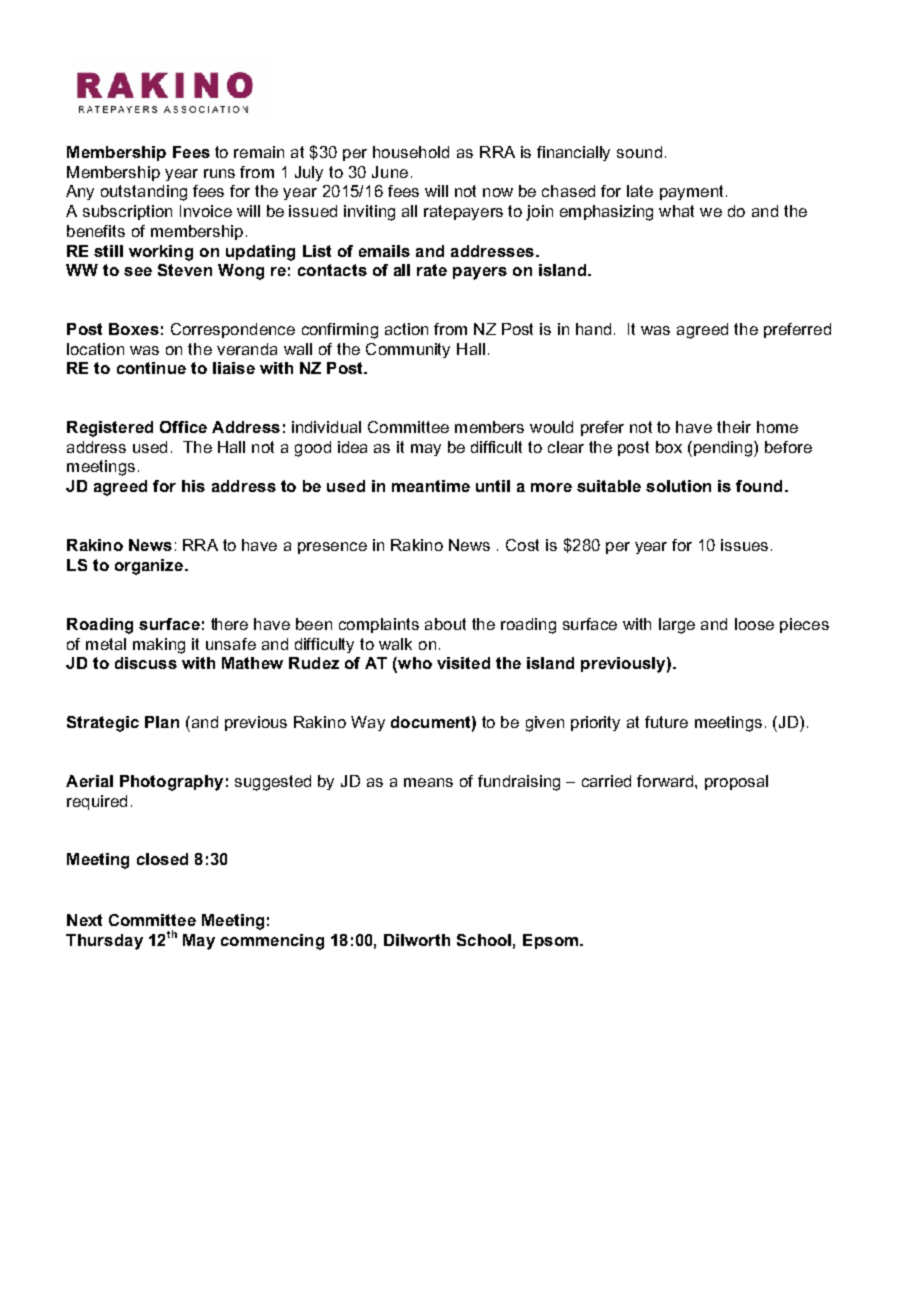 The image size is (924, 1308). I want to click on Cost, so click(522, 545).
